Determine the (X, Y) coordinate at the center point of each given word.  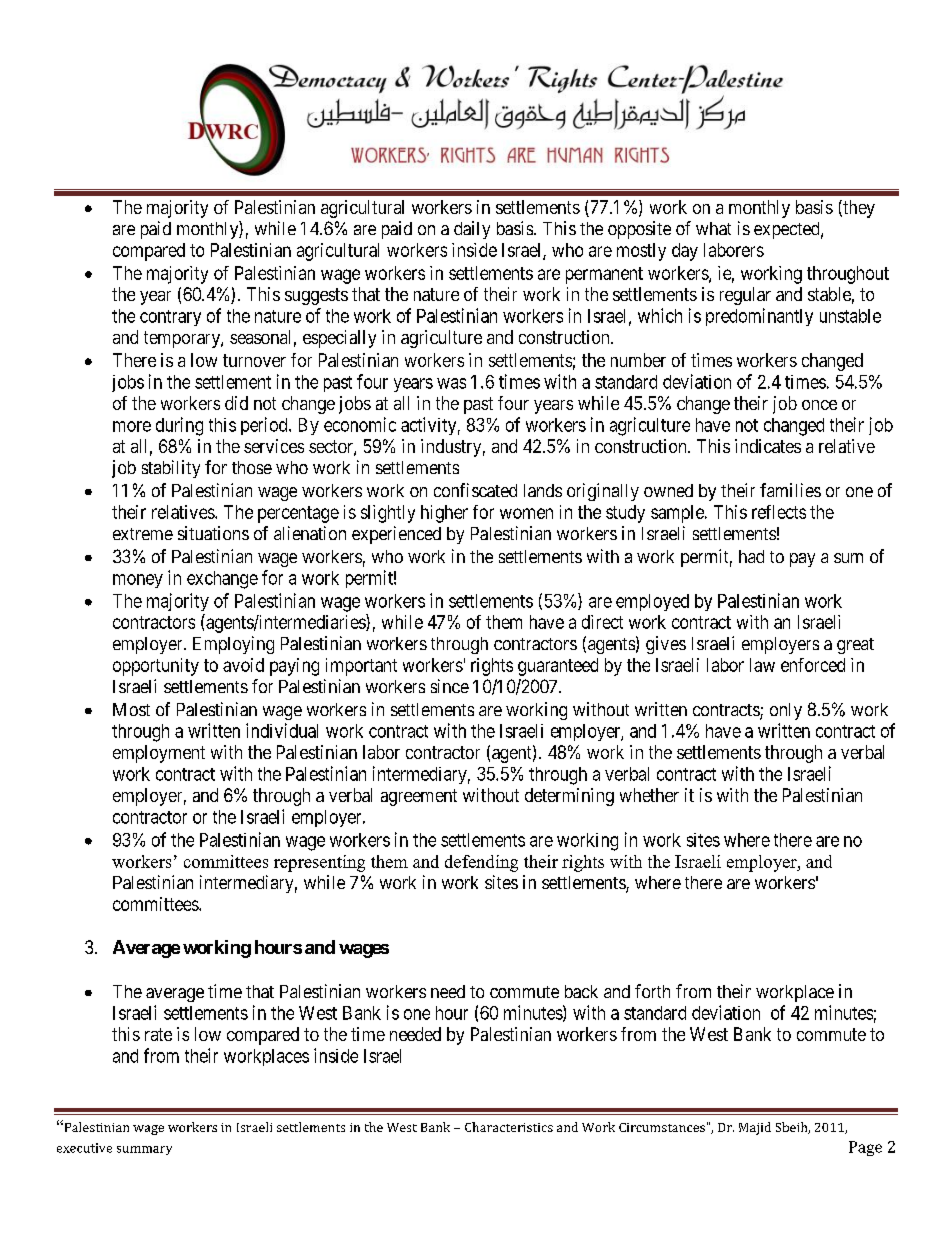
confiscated (475, 490)
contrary (170, 318)
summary (144, 1150)
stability (171, 469)
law (762, 665)
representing (319, 863)
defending (481, 863)
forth (652, 991)
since (450, 686)
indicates (768, 446)
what (713, 228)
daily (472, 230)
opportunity (156, 667)
